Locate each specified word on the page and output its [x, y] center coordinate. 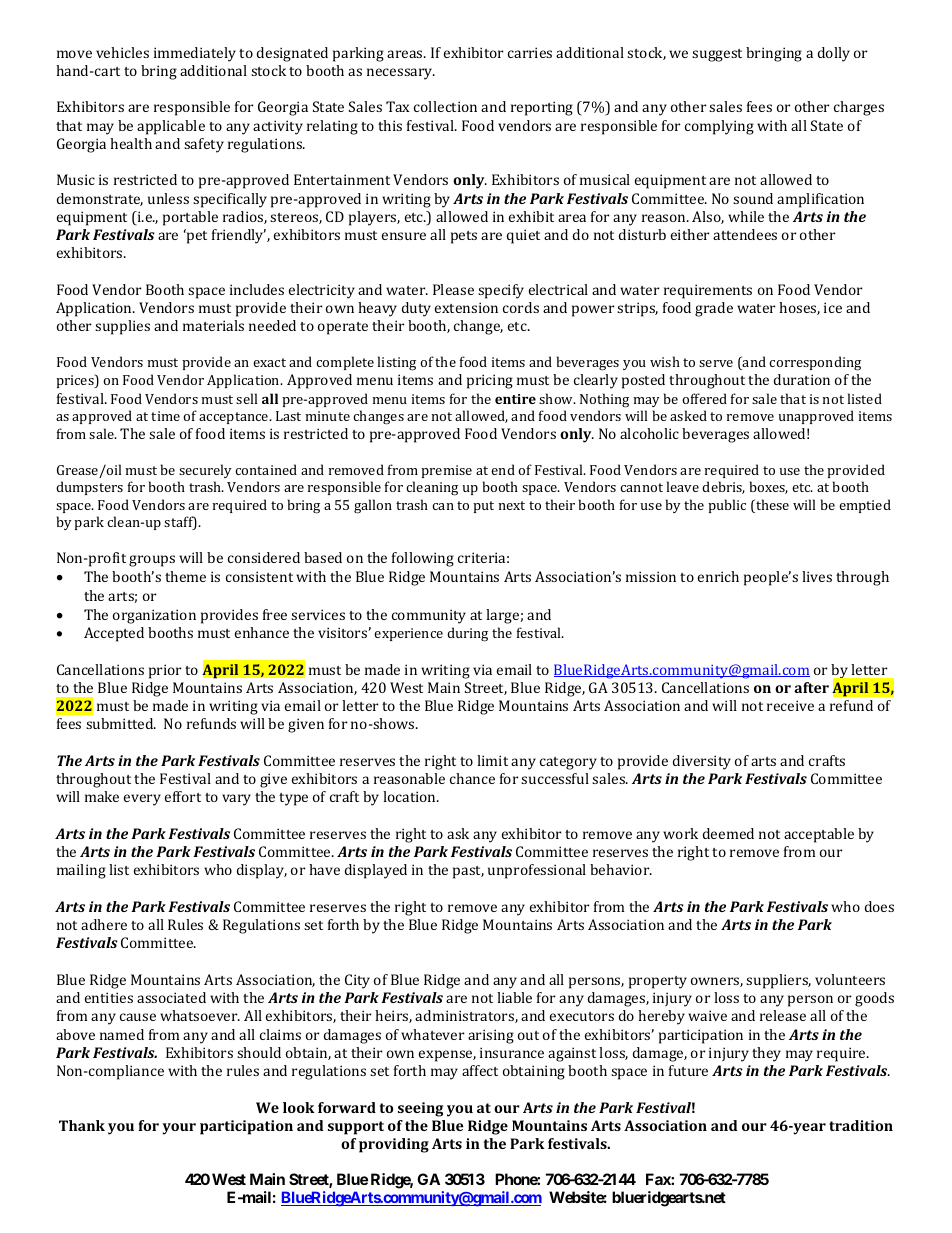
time [165, 416]
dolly [834, 54]
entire [515, 399]
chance [472, 778]
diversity [702, 762]
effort [183, 796]
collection [445, 106]
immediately [195, 54]
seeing [420, 1109]
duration [802, 379]
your [179, 1129]
